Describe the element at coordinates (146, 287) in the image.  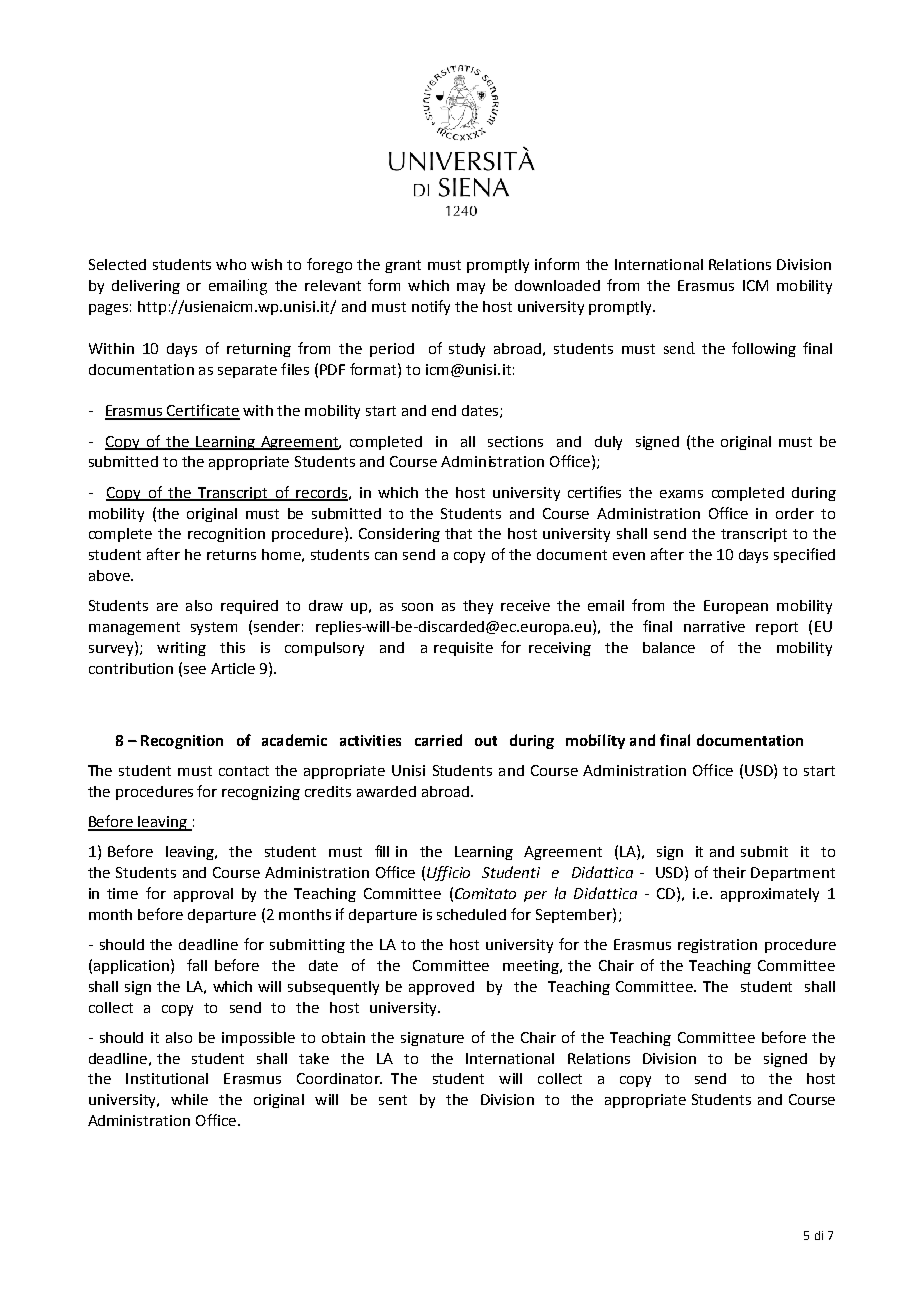
I see `delivering` at that location.
